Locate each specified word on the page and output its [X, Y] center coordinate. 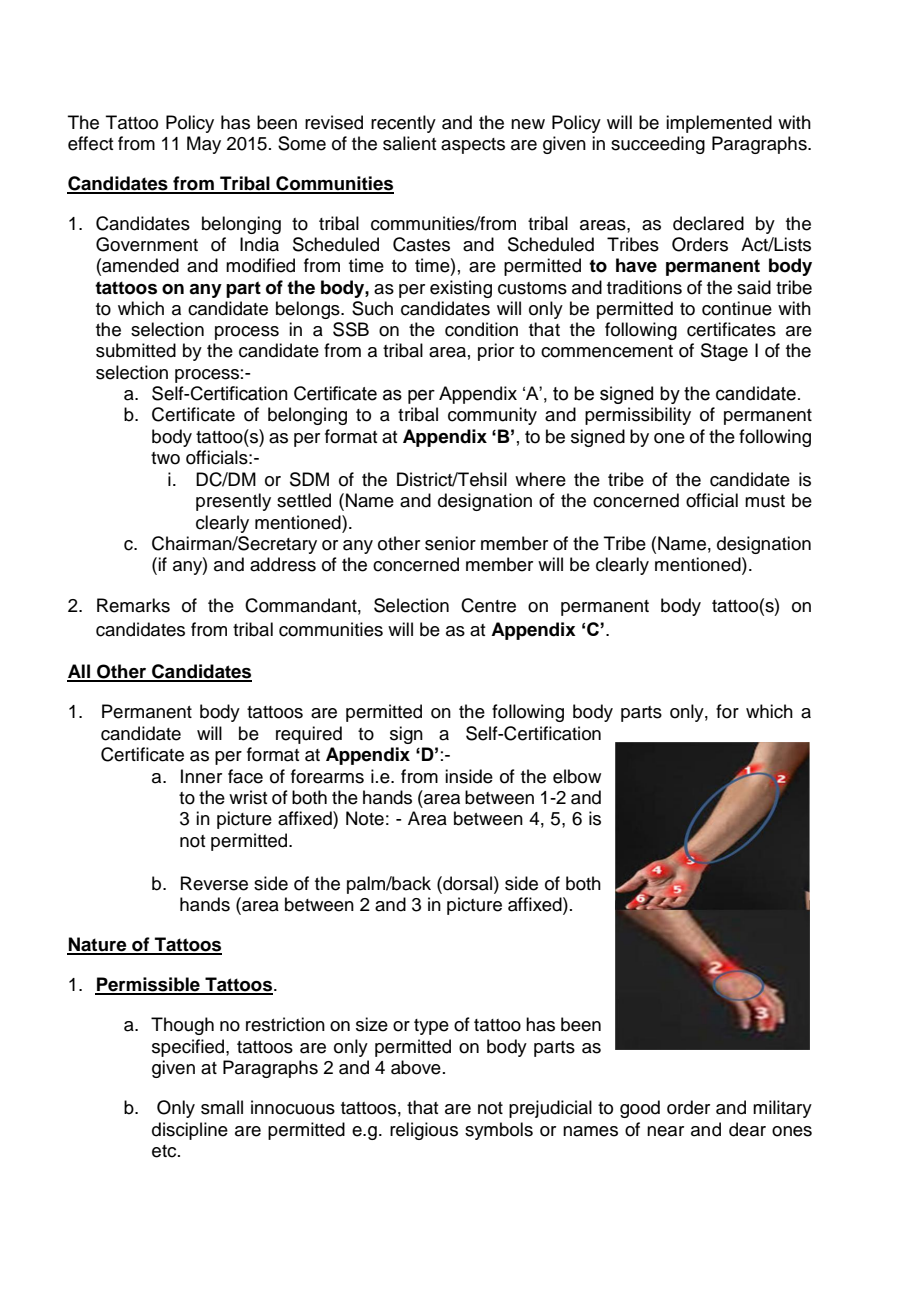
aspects [473, 146]
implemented [719, 124]
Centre [488, 605]
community [492, 416]
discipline [190, 1131]
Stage [724, 352]
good [640, 1109]
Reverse [214, 883]
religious [424, 1131]
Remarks [133, 605]
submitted [136, 350]
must [765, 501]
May [204, 145]
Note [365, 818]
